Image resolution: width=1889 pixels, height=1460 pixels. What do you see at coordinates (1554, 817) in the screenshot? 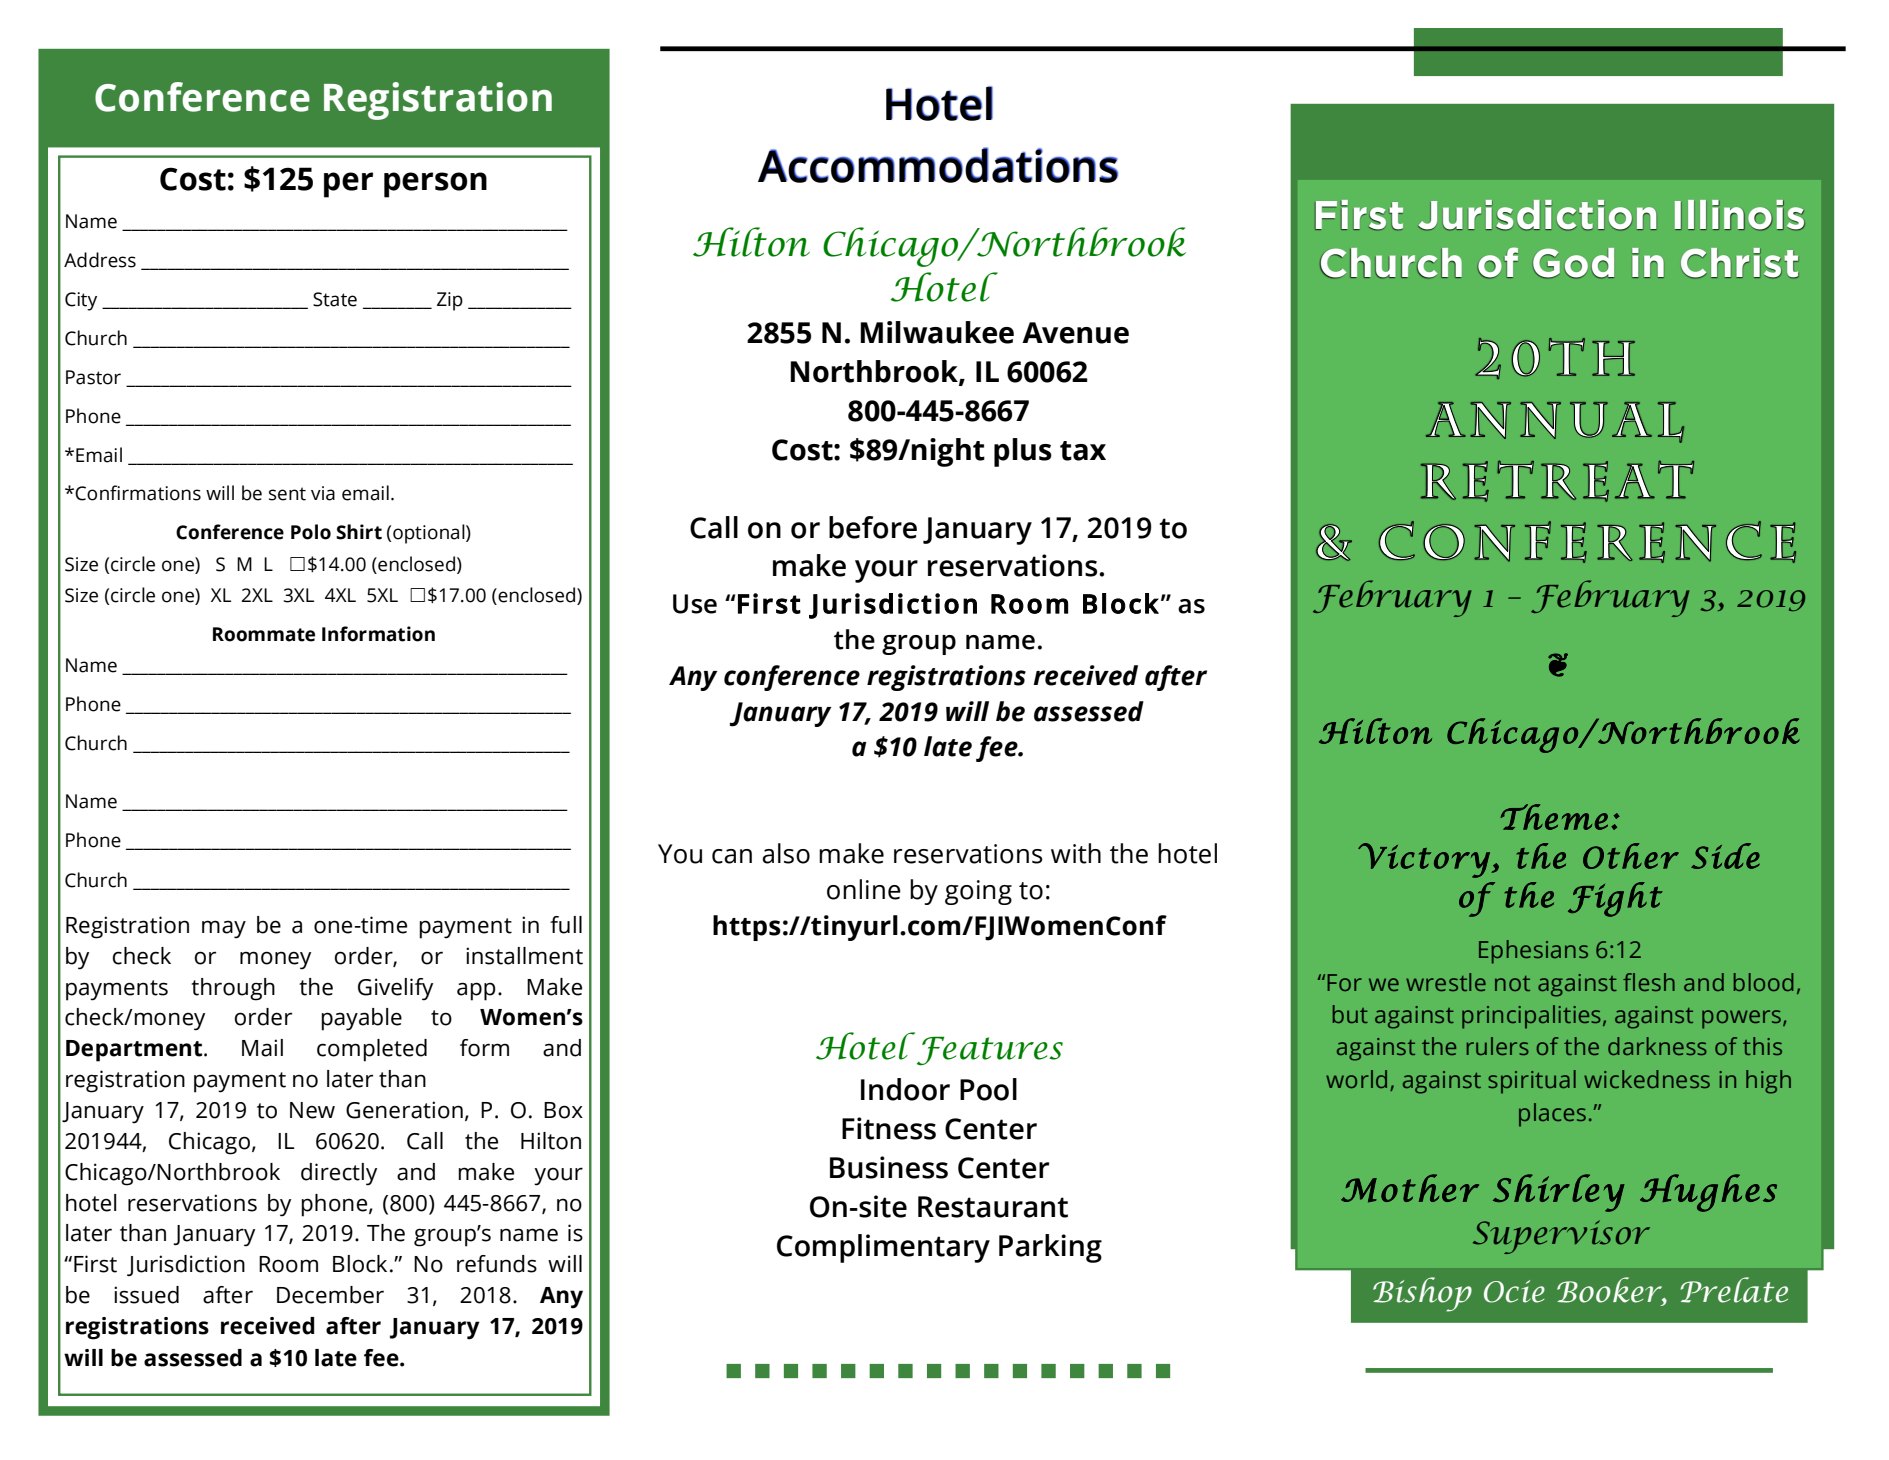
I see `Theme` at bounding box center [1554, 817].
